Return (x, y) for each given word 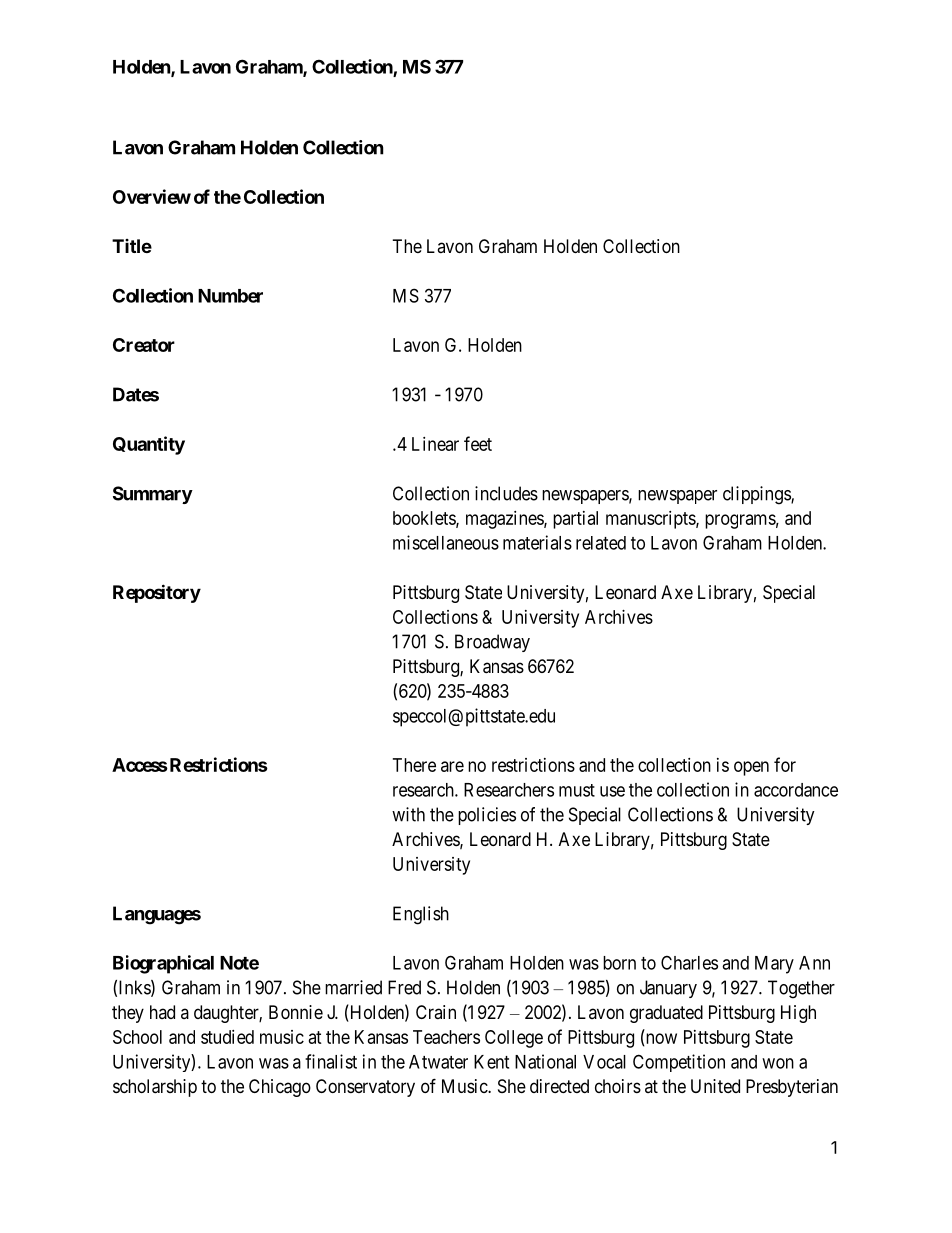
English (421, 915)
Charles (689, 962)
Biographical (163, 964)
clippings (757, 495)
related (601, 543)
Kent (491, 1062)
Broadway (492, 643)
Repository (157, 593)
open (751, 768)
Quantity (149, 445)
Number (230, 296)
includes (506, 493)
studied (227, 1037)
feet (478, 443)
